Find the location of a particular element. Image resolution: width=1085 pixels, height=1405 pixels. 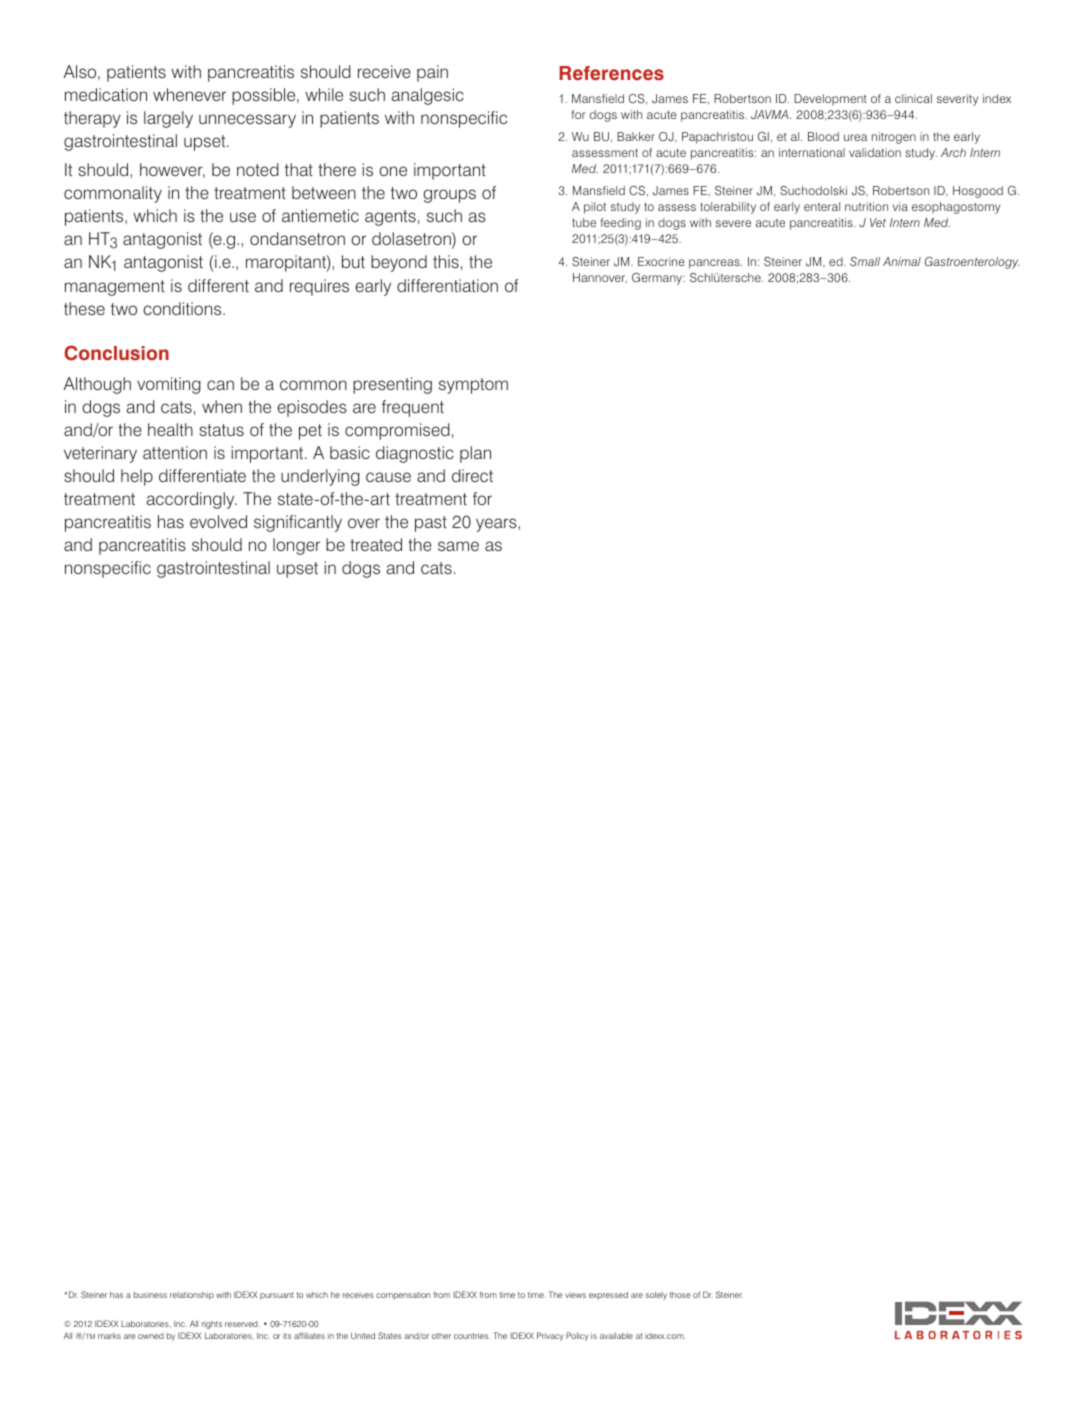

same is located at coordinates (458, 546).
